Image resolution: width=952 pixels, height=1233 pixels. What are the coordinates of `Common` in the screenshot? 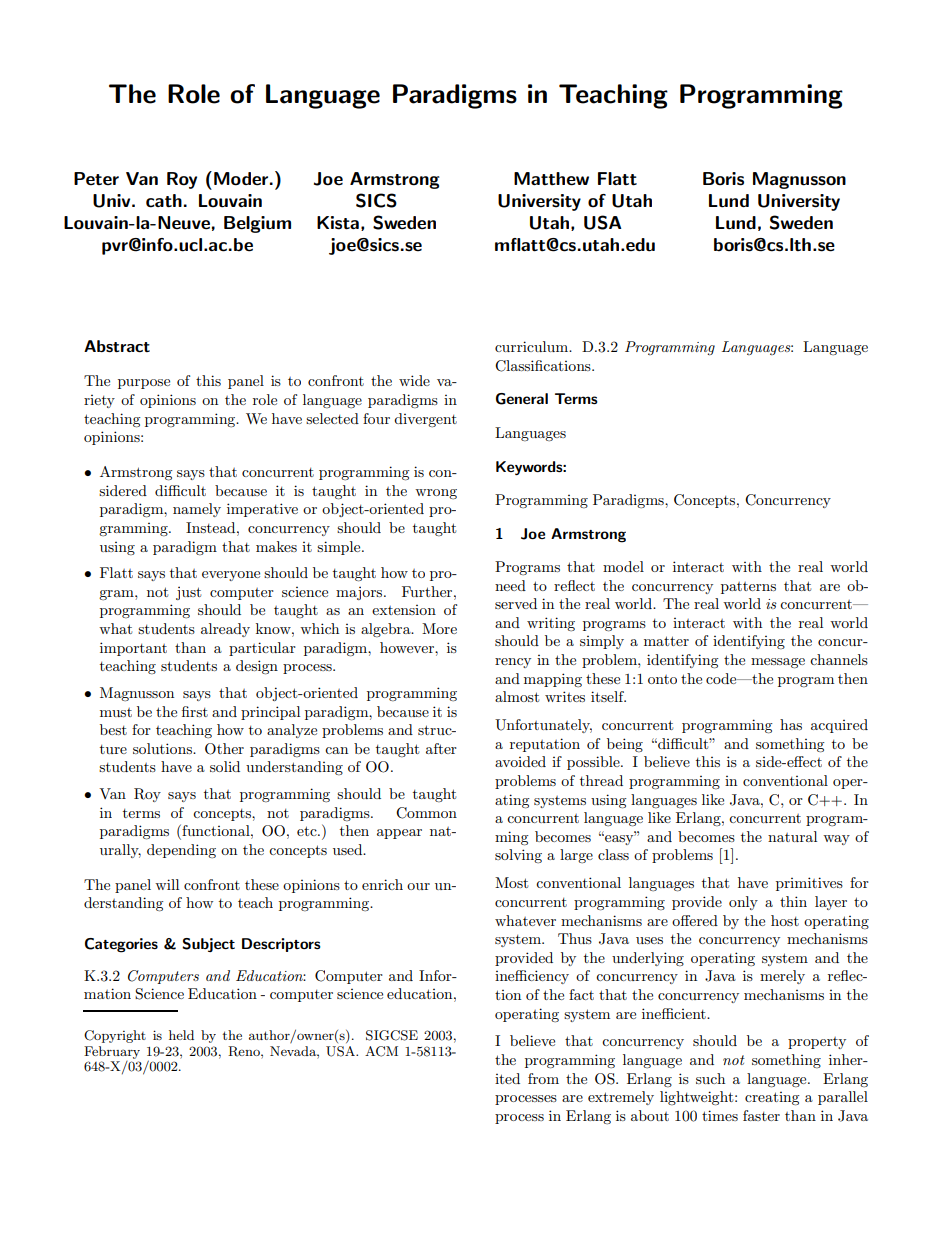 It's located at (426, 813).
